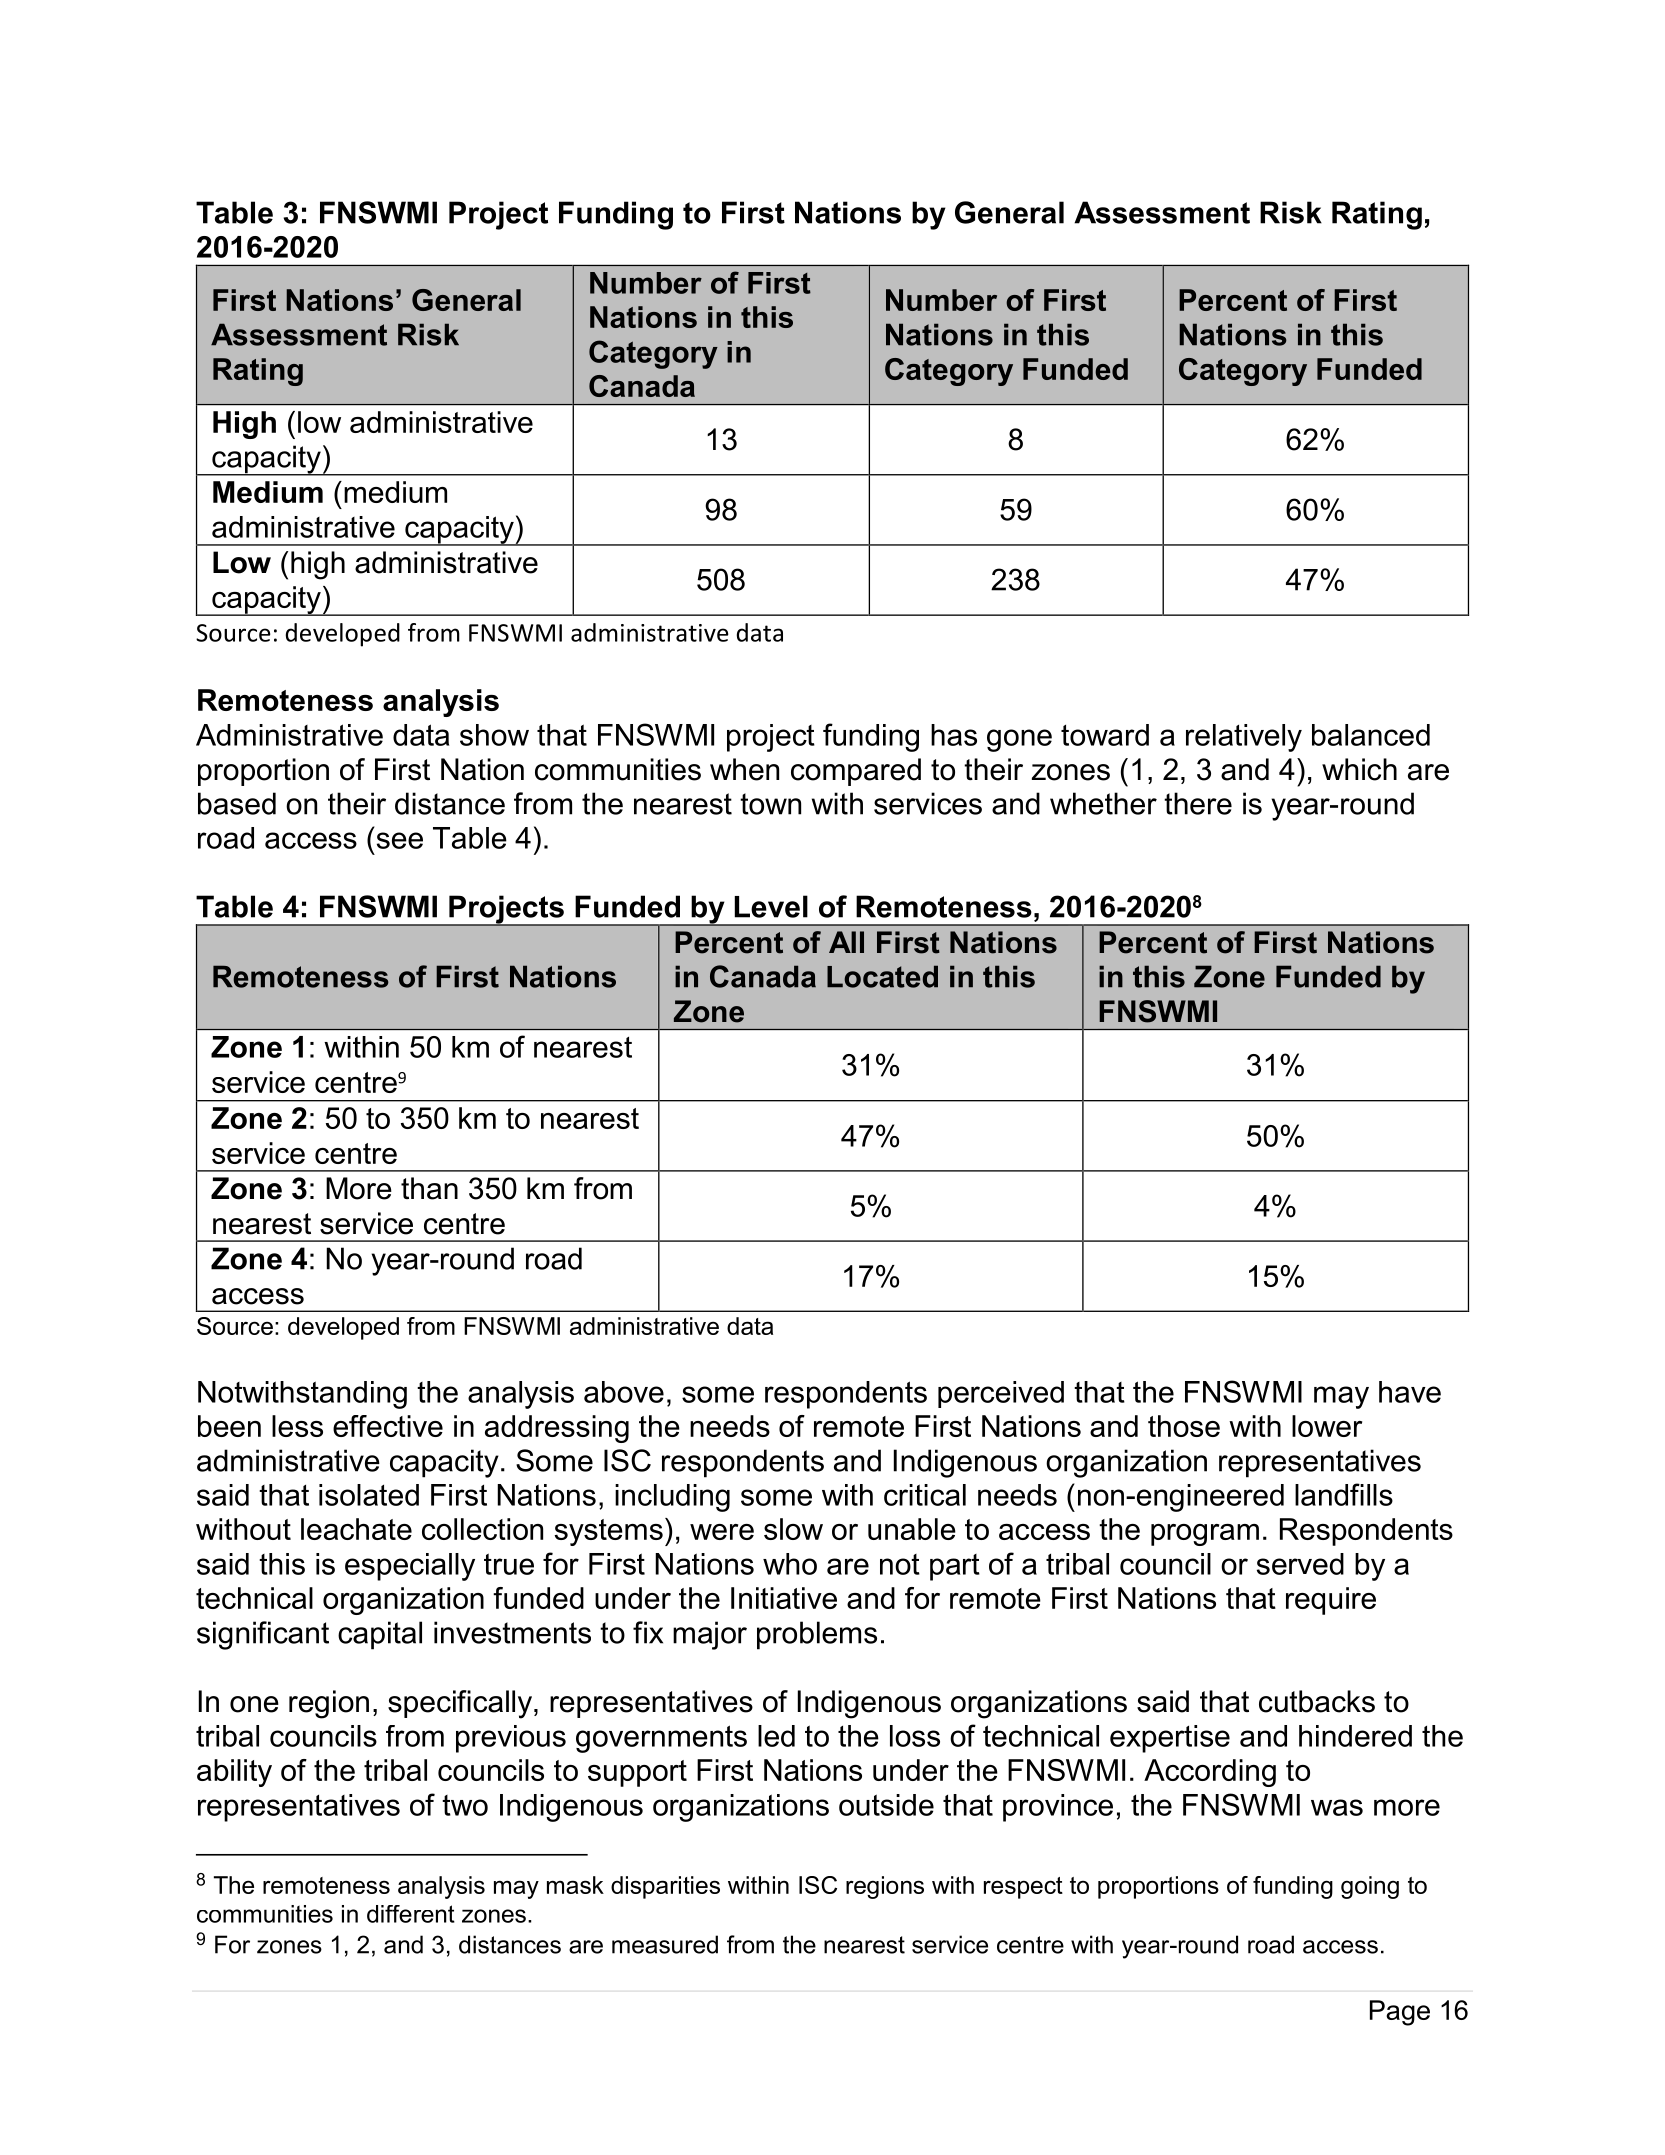 Image resolution: width=1665 pixels, height=2155 pixels. Describe the element at coordinates (1001, 1394) in the screenshot. I see `perceived` at that location.
